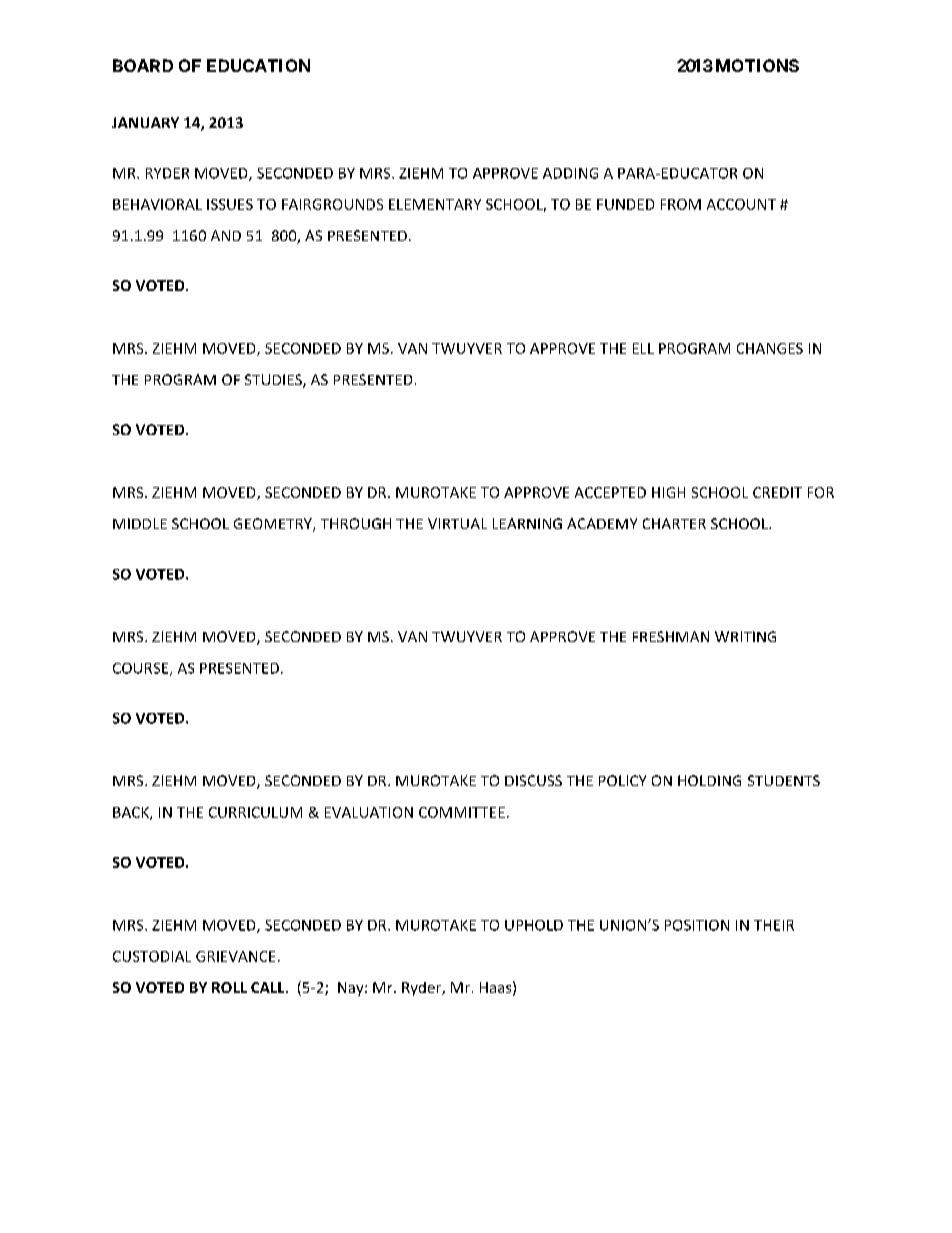  I want to click on GRIEVANCE, so click(235, 956).
